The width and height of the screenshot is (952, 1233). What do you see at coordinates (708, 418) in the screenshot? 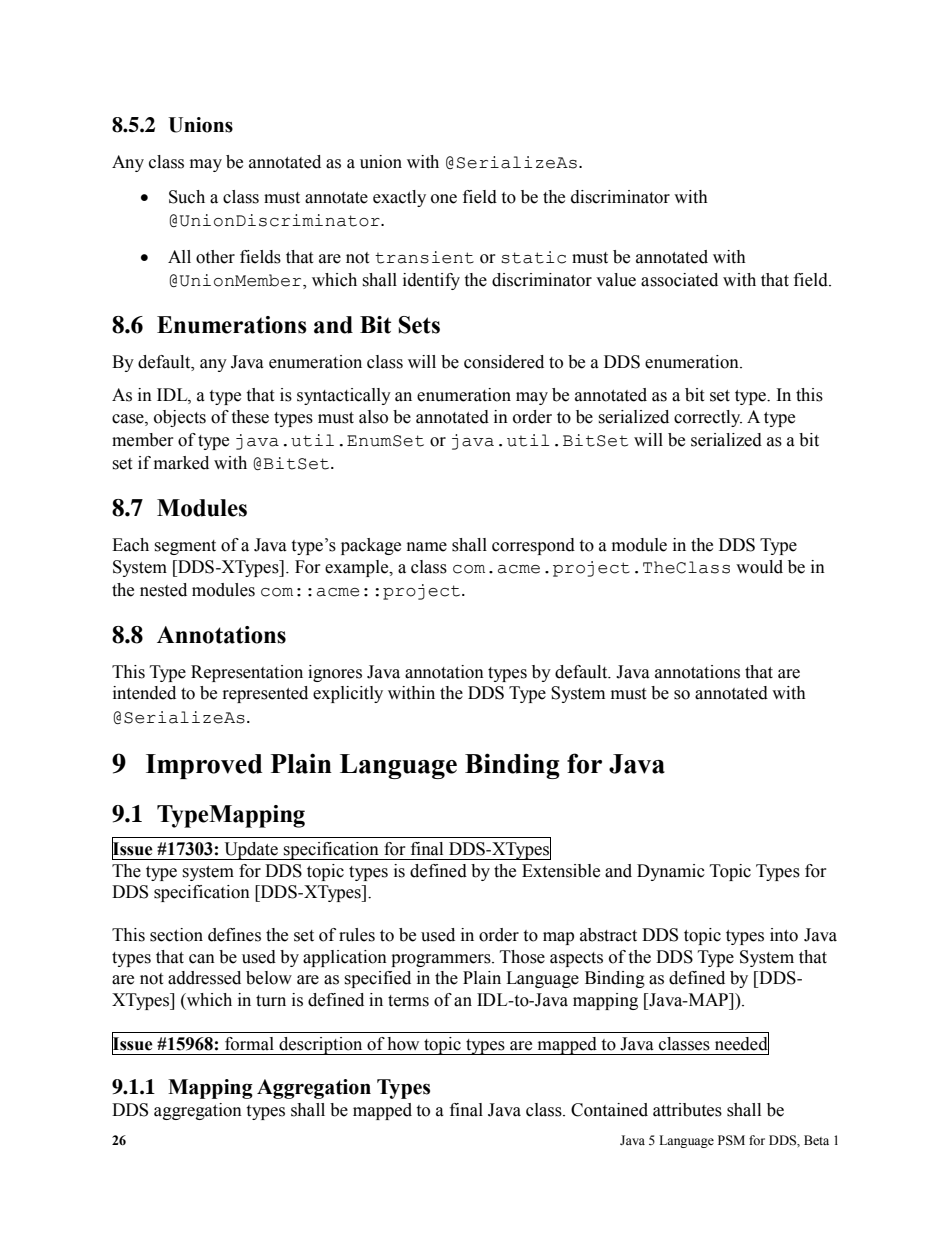
I see `correctly` at bounding box center [708, 418].
